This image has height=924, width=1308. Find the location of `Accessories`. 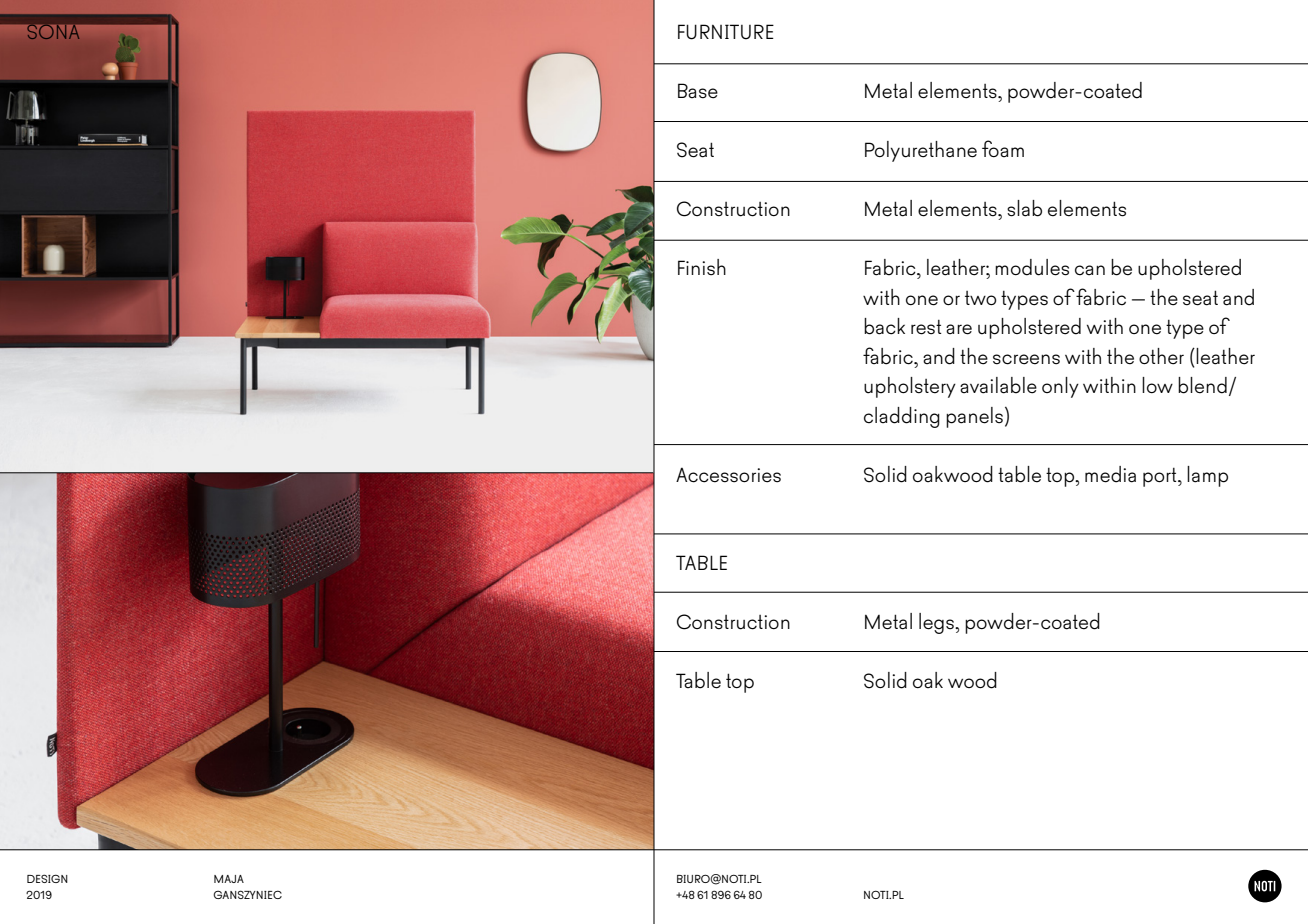

Accessories is located at coordinates (728, 475).
